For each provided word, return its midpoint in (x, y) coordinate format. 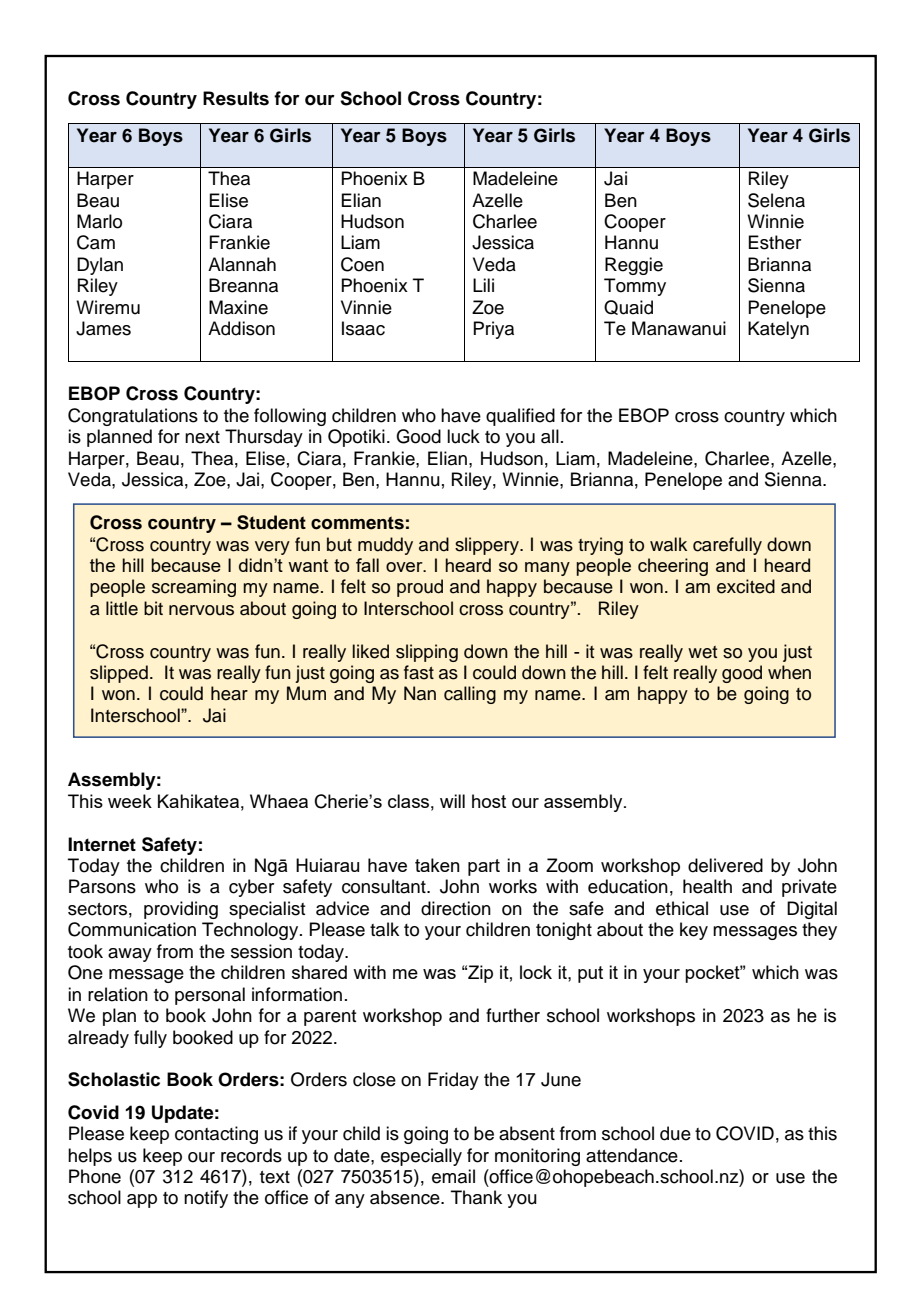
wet (702, 652)
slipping (427, 653)
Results (236, 98)
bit (153, 608)
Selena (776, 200)
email (453, 1176)
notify (206, 1199)
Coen (362, 264)
